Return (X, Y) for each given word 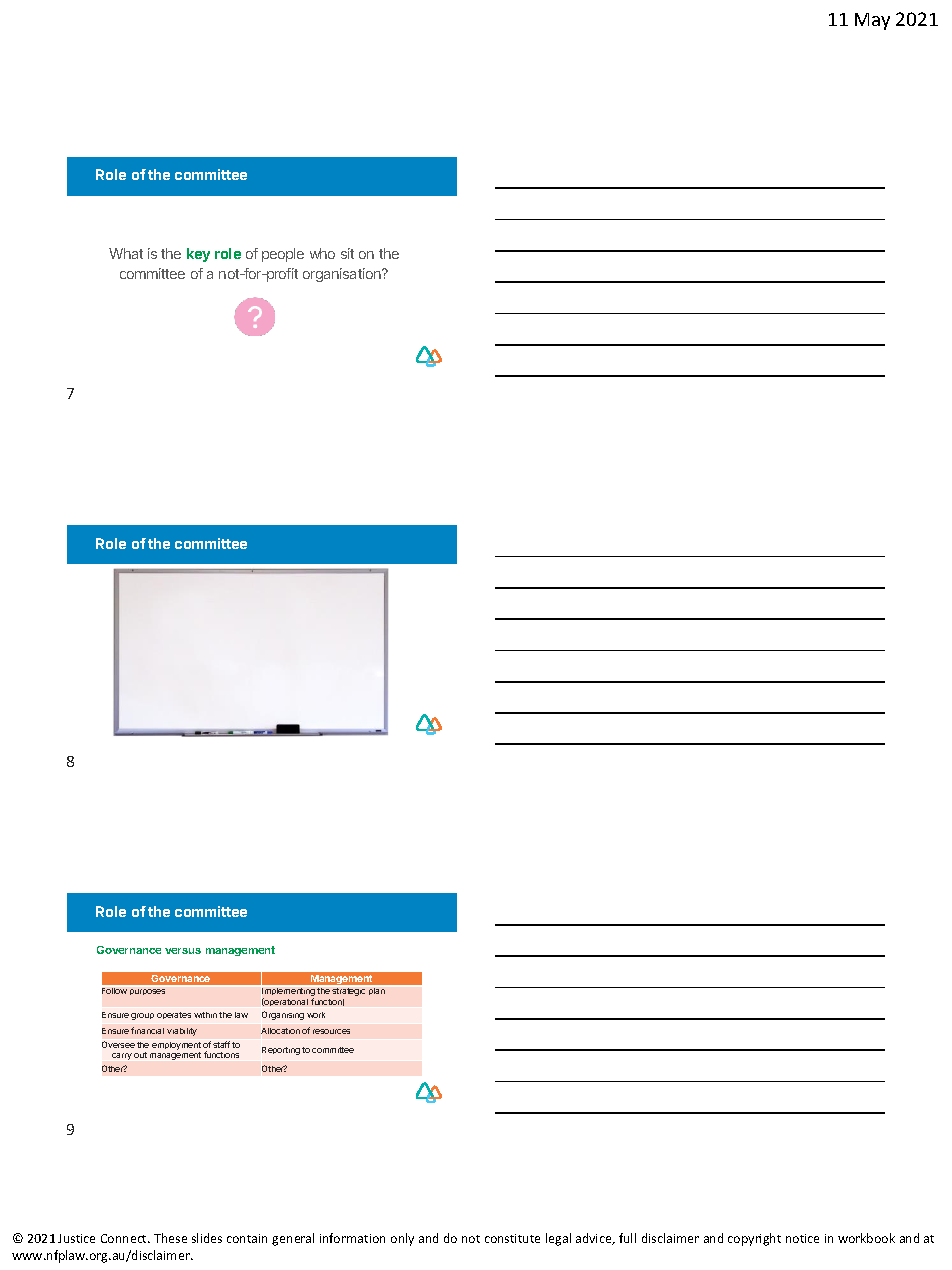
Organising (283, 1015)
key (198, 255)
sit (347, 253)
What (126, 253)
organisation (343, 275)
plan (377, 991)
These (170, 1238)
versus (183, 951)
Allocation (280, 1031)
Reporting (281, 1051)
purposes (147, 992)
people (283, 255)
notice (802, 1238)
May (872, 21)
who (322, 253)
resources (331, 1031)
